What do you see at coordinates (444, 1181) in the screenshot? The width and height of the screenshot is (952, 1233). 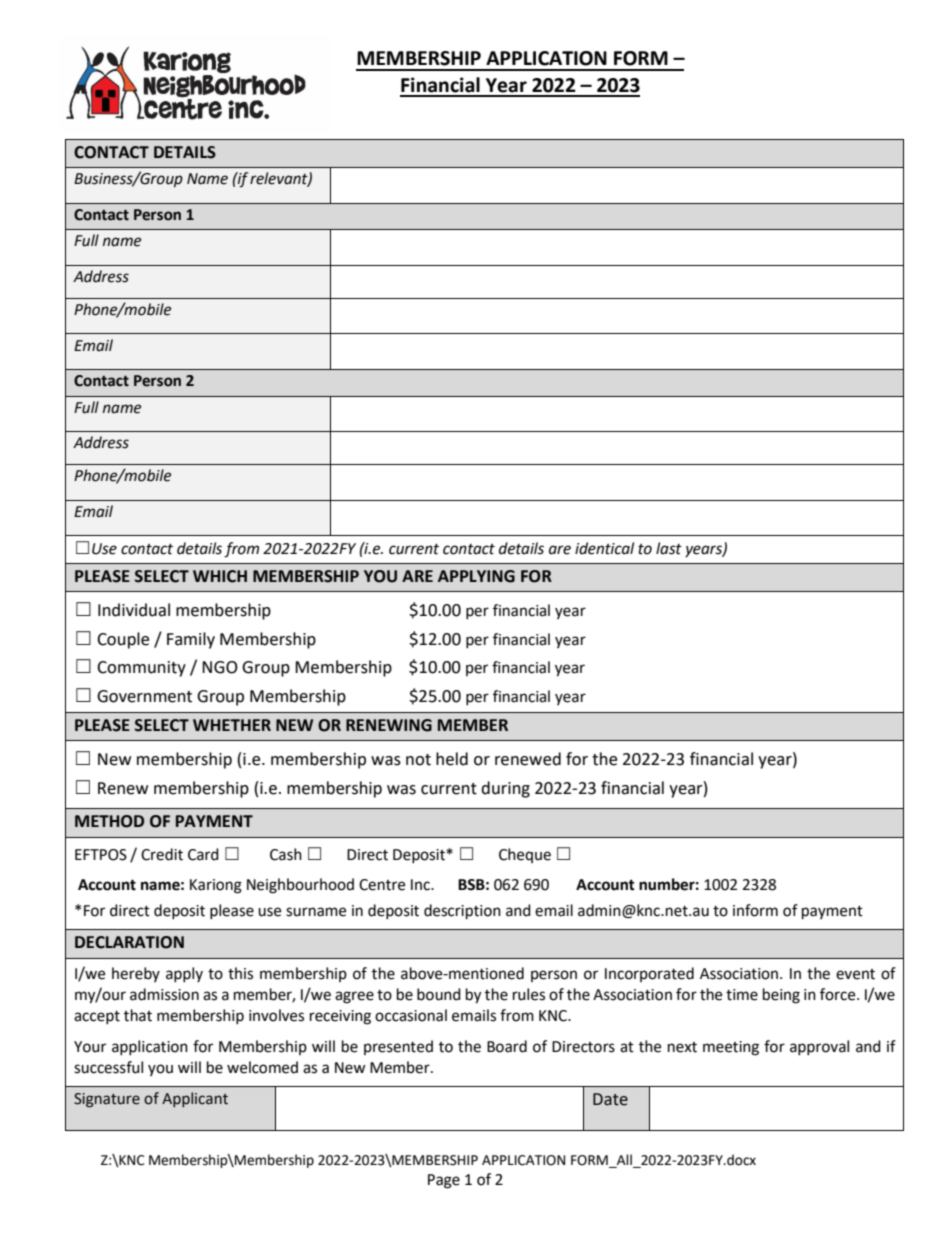 I see `Page` at bounding box center [444, 1181].
